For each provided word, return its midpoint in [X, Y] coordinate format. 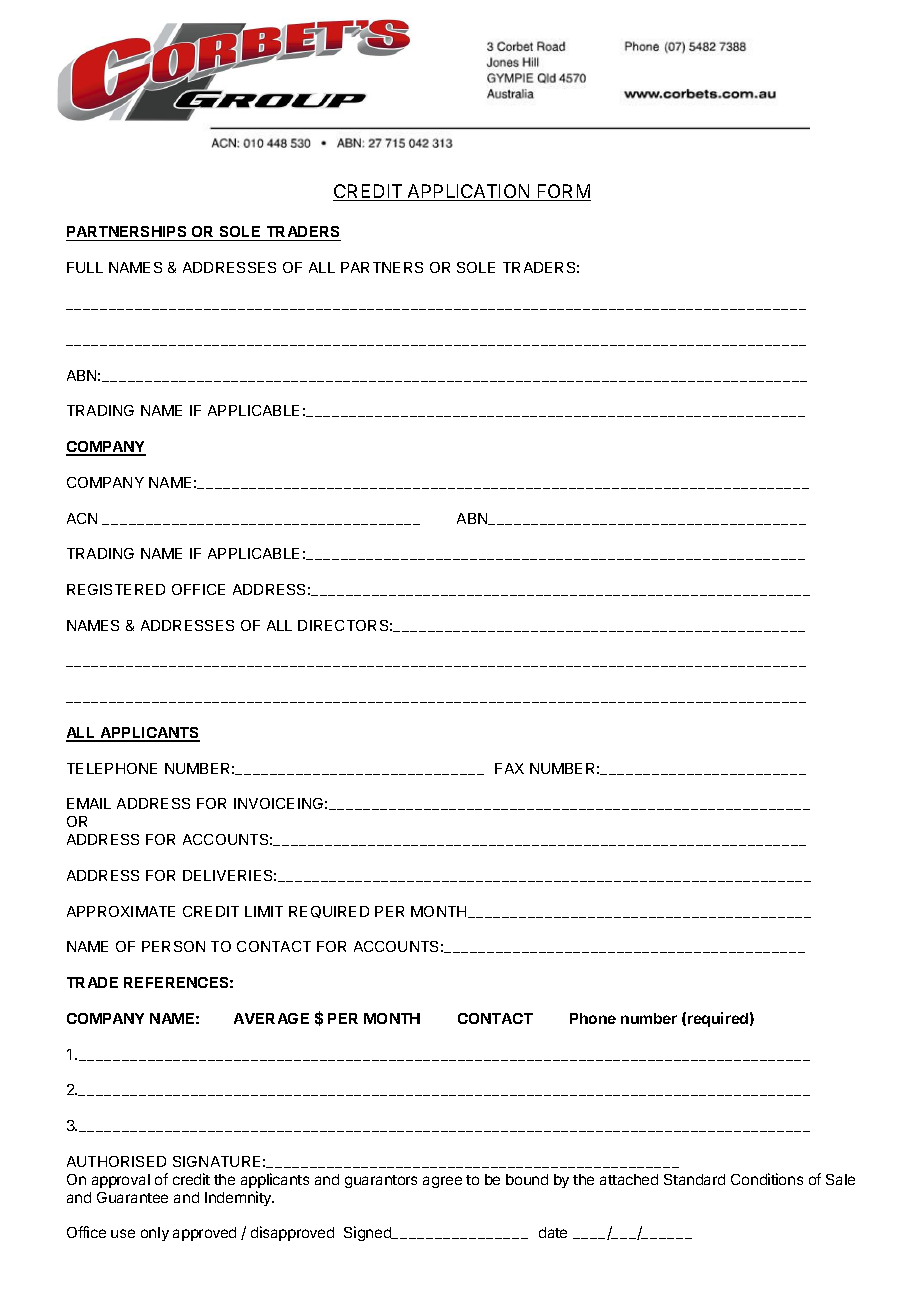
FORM [563, 192]
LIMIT [264, 911]
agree [442, 1182]
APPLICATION [469, 192]
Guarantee [132, 1197]
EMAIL [89, 803]
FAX [509, 768]
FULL [85, 267]
